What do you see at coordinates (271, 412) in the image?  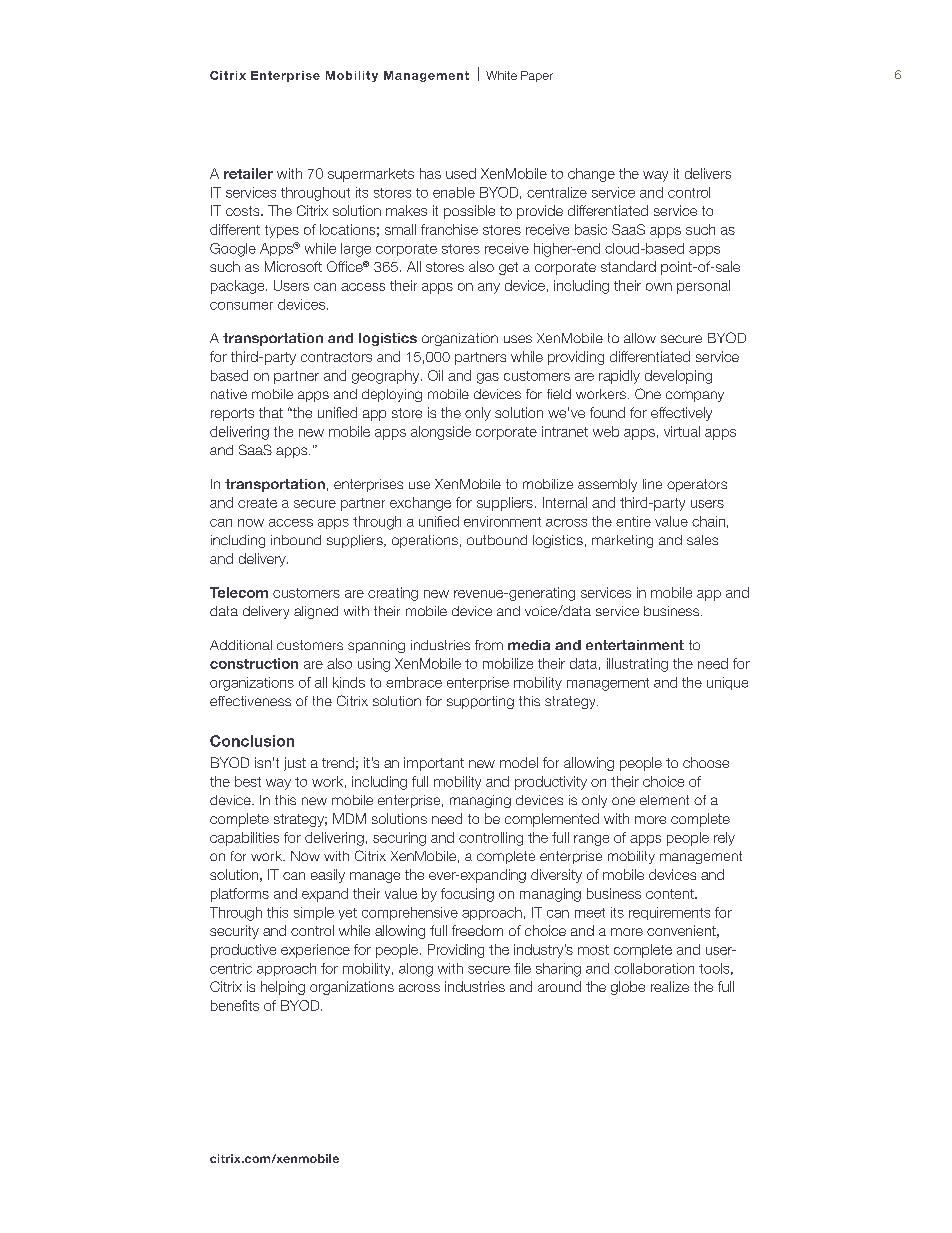 I see `that` at bounding box center [271, 412].
